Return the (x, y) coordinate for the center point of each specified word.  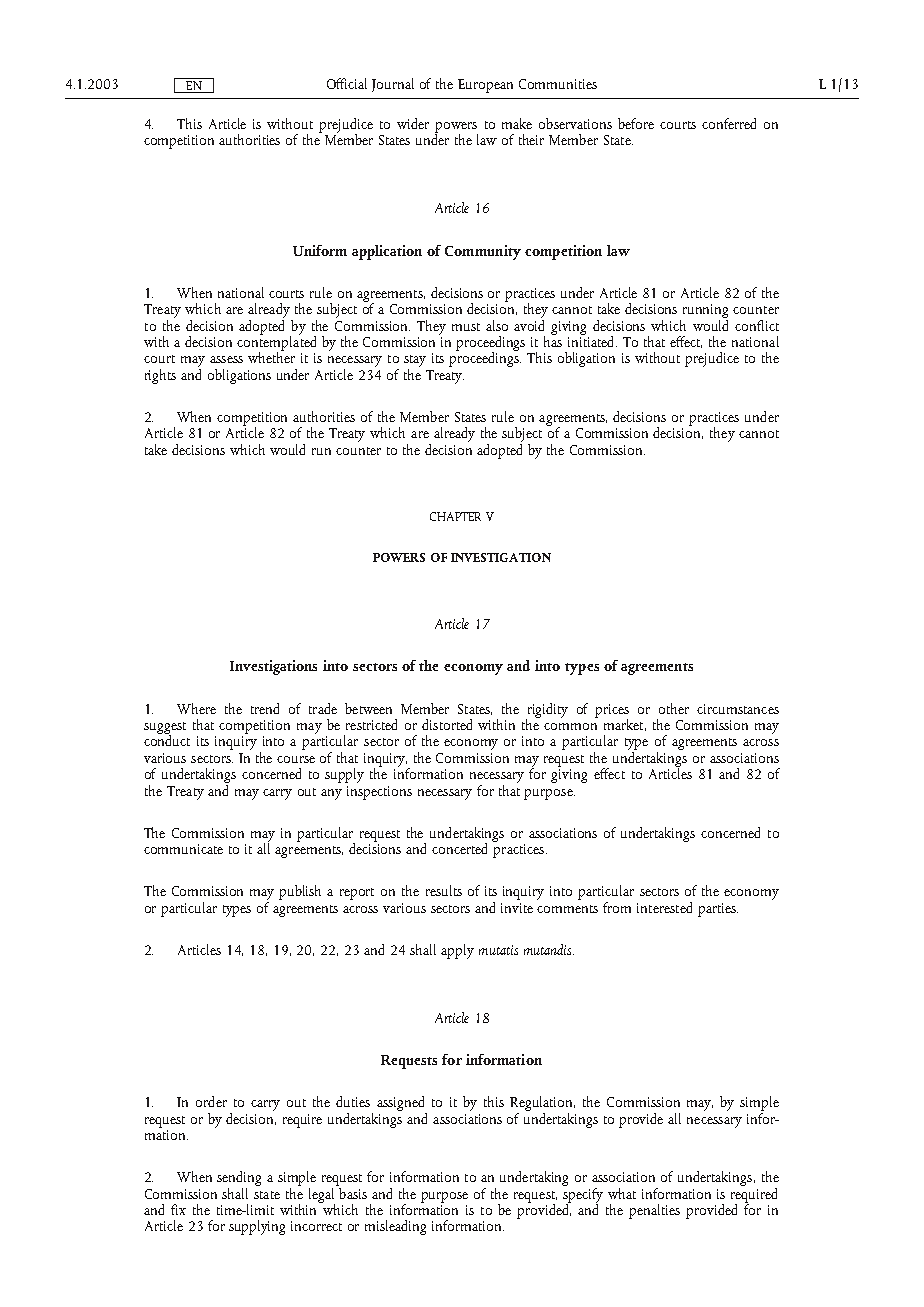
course (296, 759)
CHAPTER (455, 516)
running (705, 312)
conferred (729, 123)
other (674, 708)
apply (457, 951)
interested (664, 907)
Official (347, 83)
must (466, 327)
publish (300, 892)
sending (239, 1178)
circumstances (738, 709)
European (485, 86)
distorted (447, 724)
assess (226, 359)
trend (265, 708)
